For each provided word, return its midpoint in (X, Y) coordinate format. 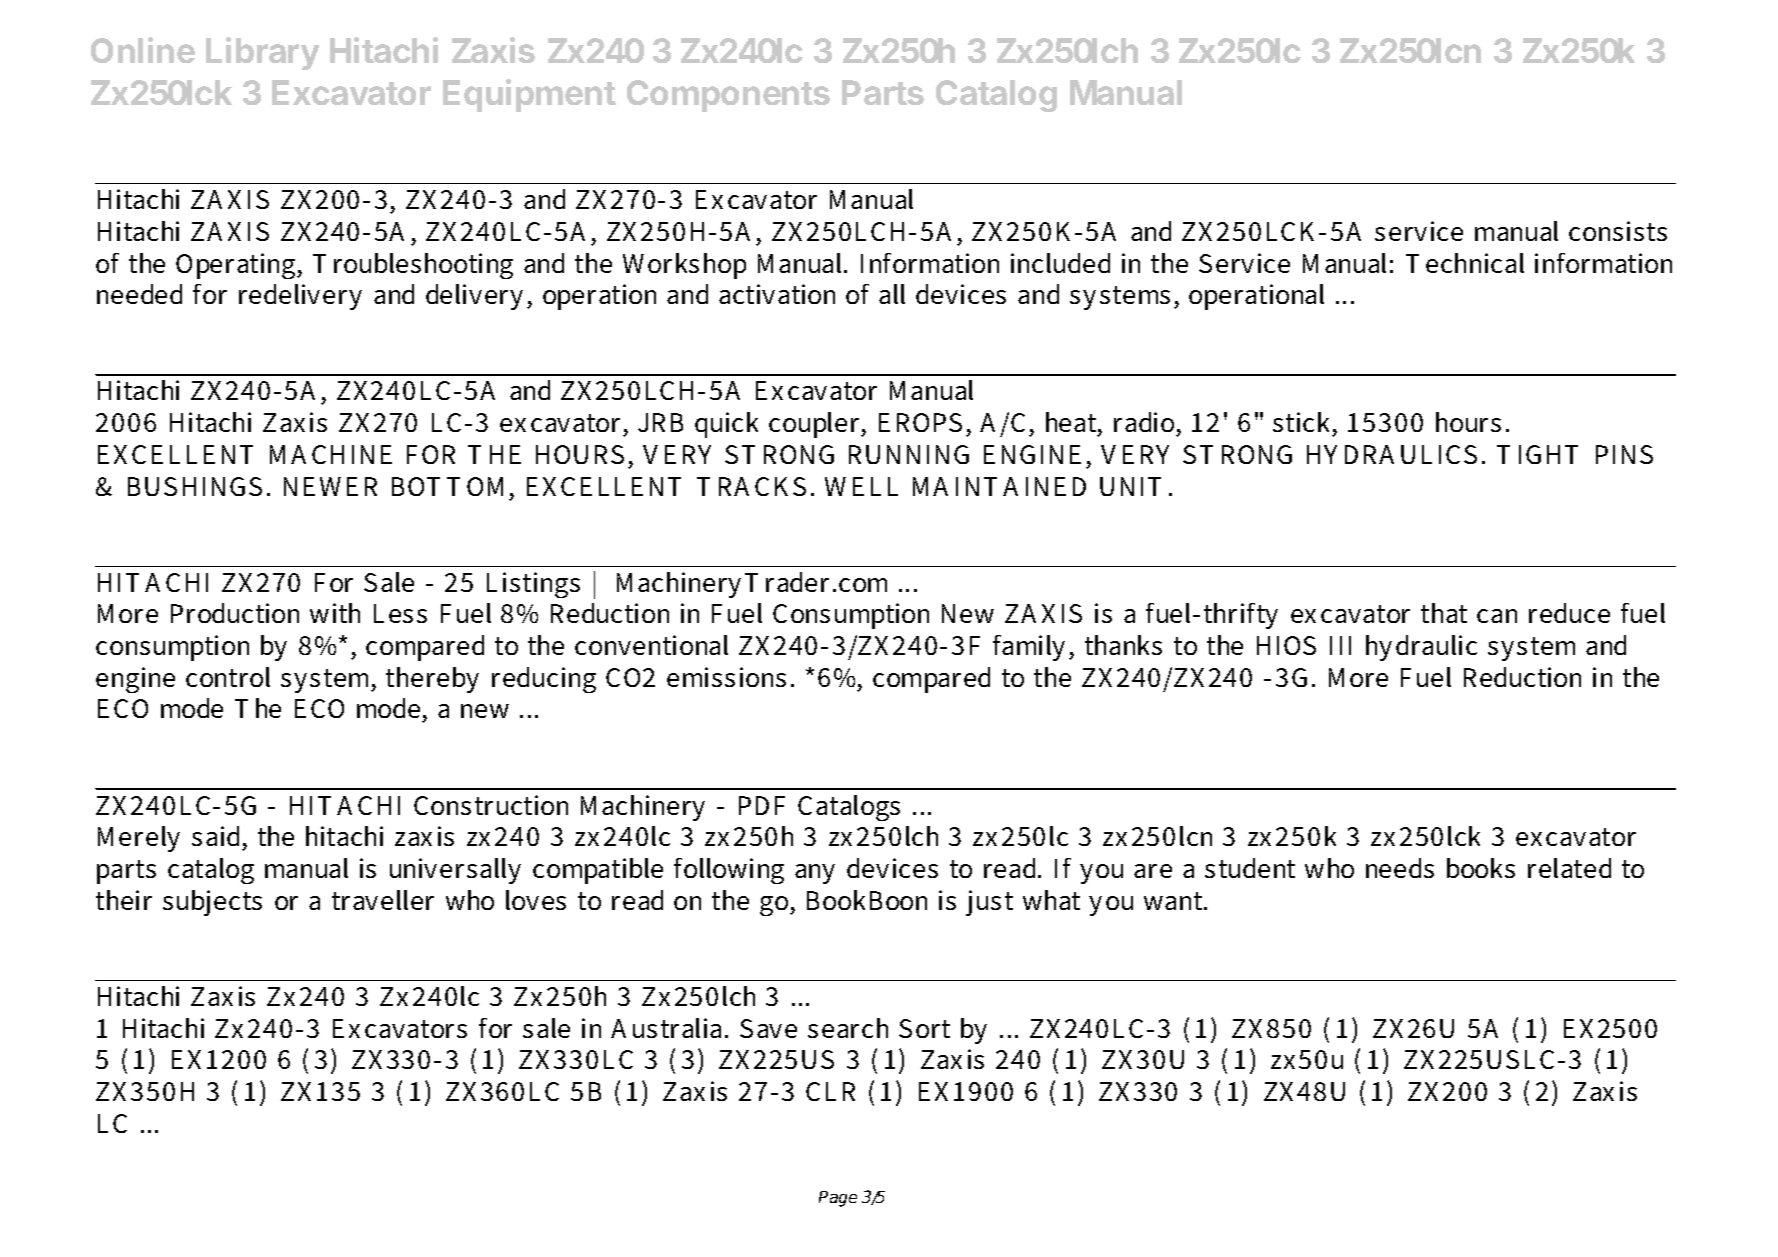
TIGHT (1537, 454)
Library (262, 53)
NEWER (330, 486)
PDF (762, 805)
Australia (668, 1028)
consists (1618, 231)
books (1481, 868)
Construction (491, 805)
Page (838, 1199)
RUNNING (909, 454)
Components (728, 96)
